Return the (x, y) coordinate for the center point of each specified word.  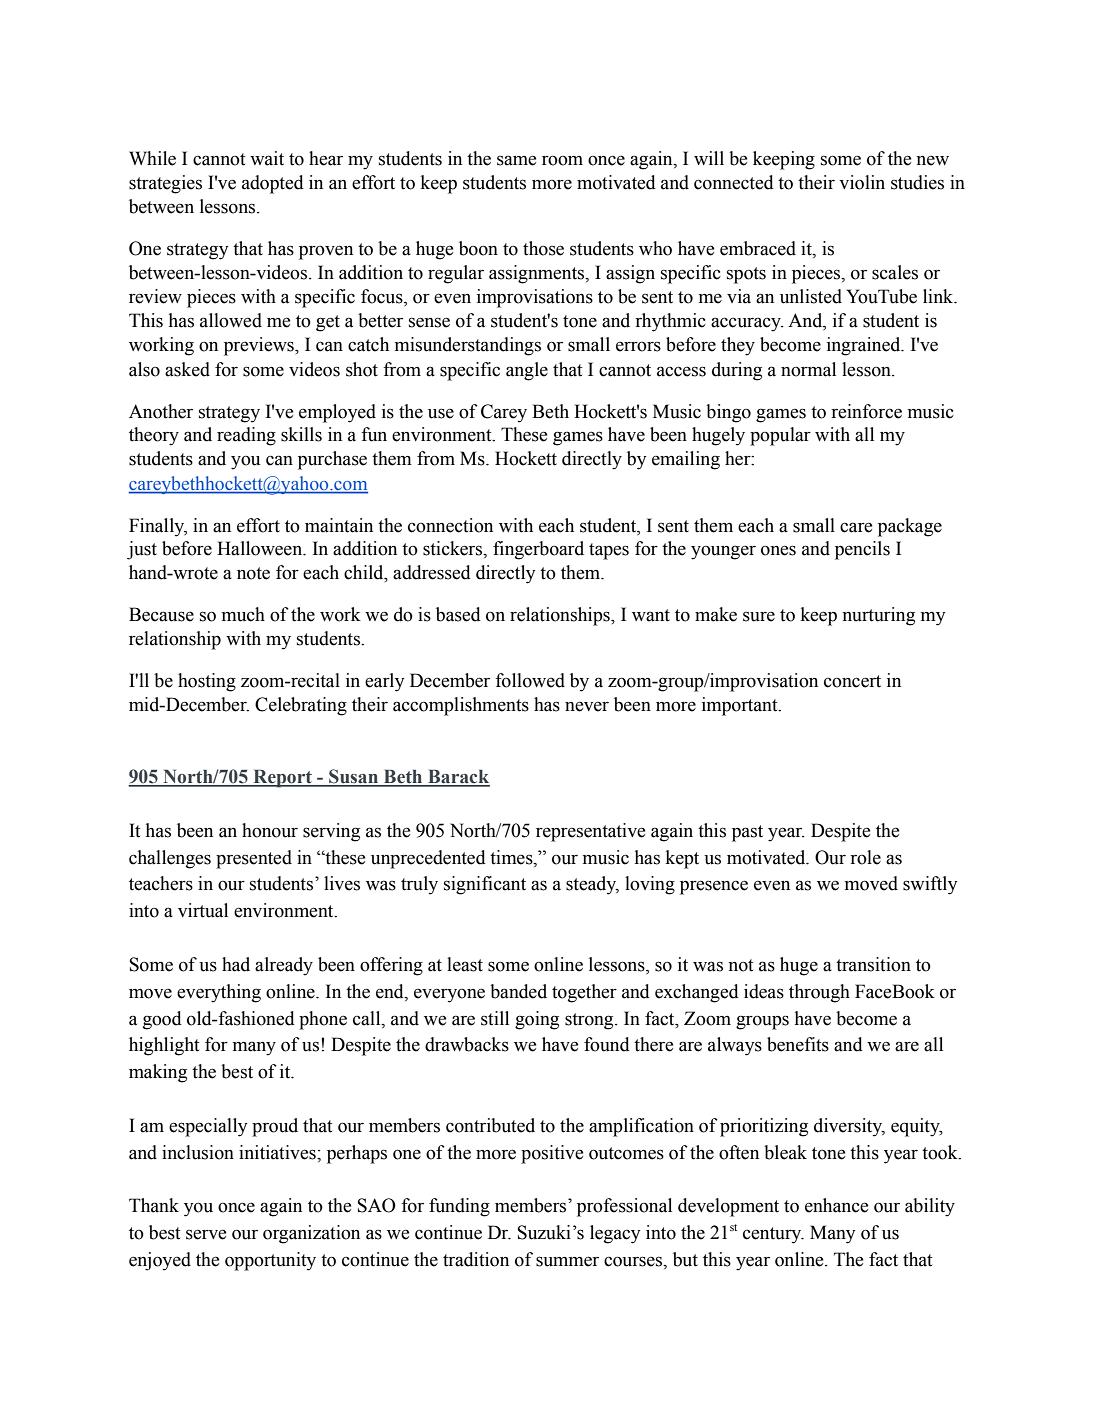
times (512, 857)
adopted (273, 184)
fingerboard (538, 550)
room (562, 161)
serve (206, 1234)
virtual (203, 910)
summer (567, 1261)
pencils (862, 550)
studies (917, 182)
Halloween (261, 548)
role (865, 857)
